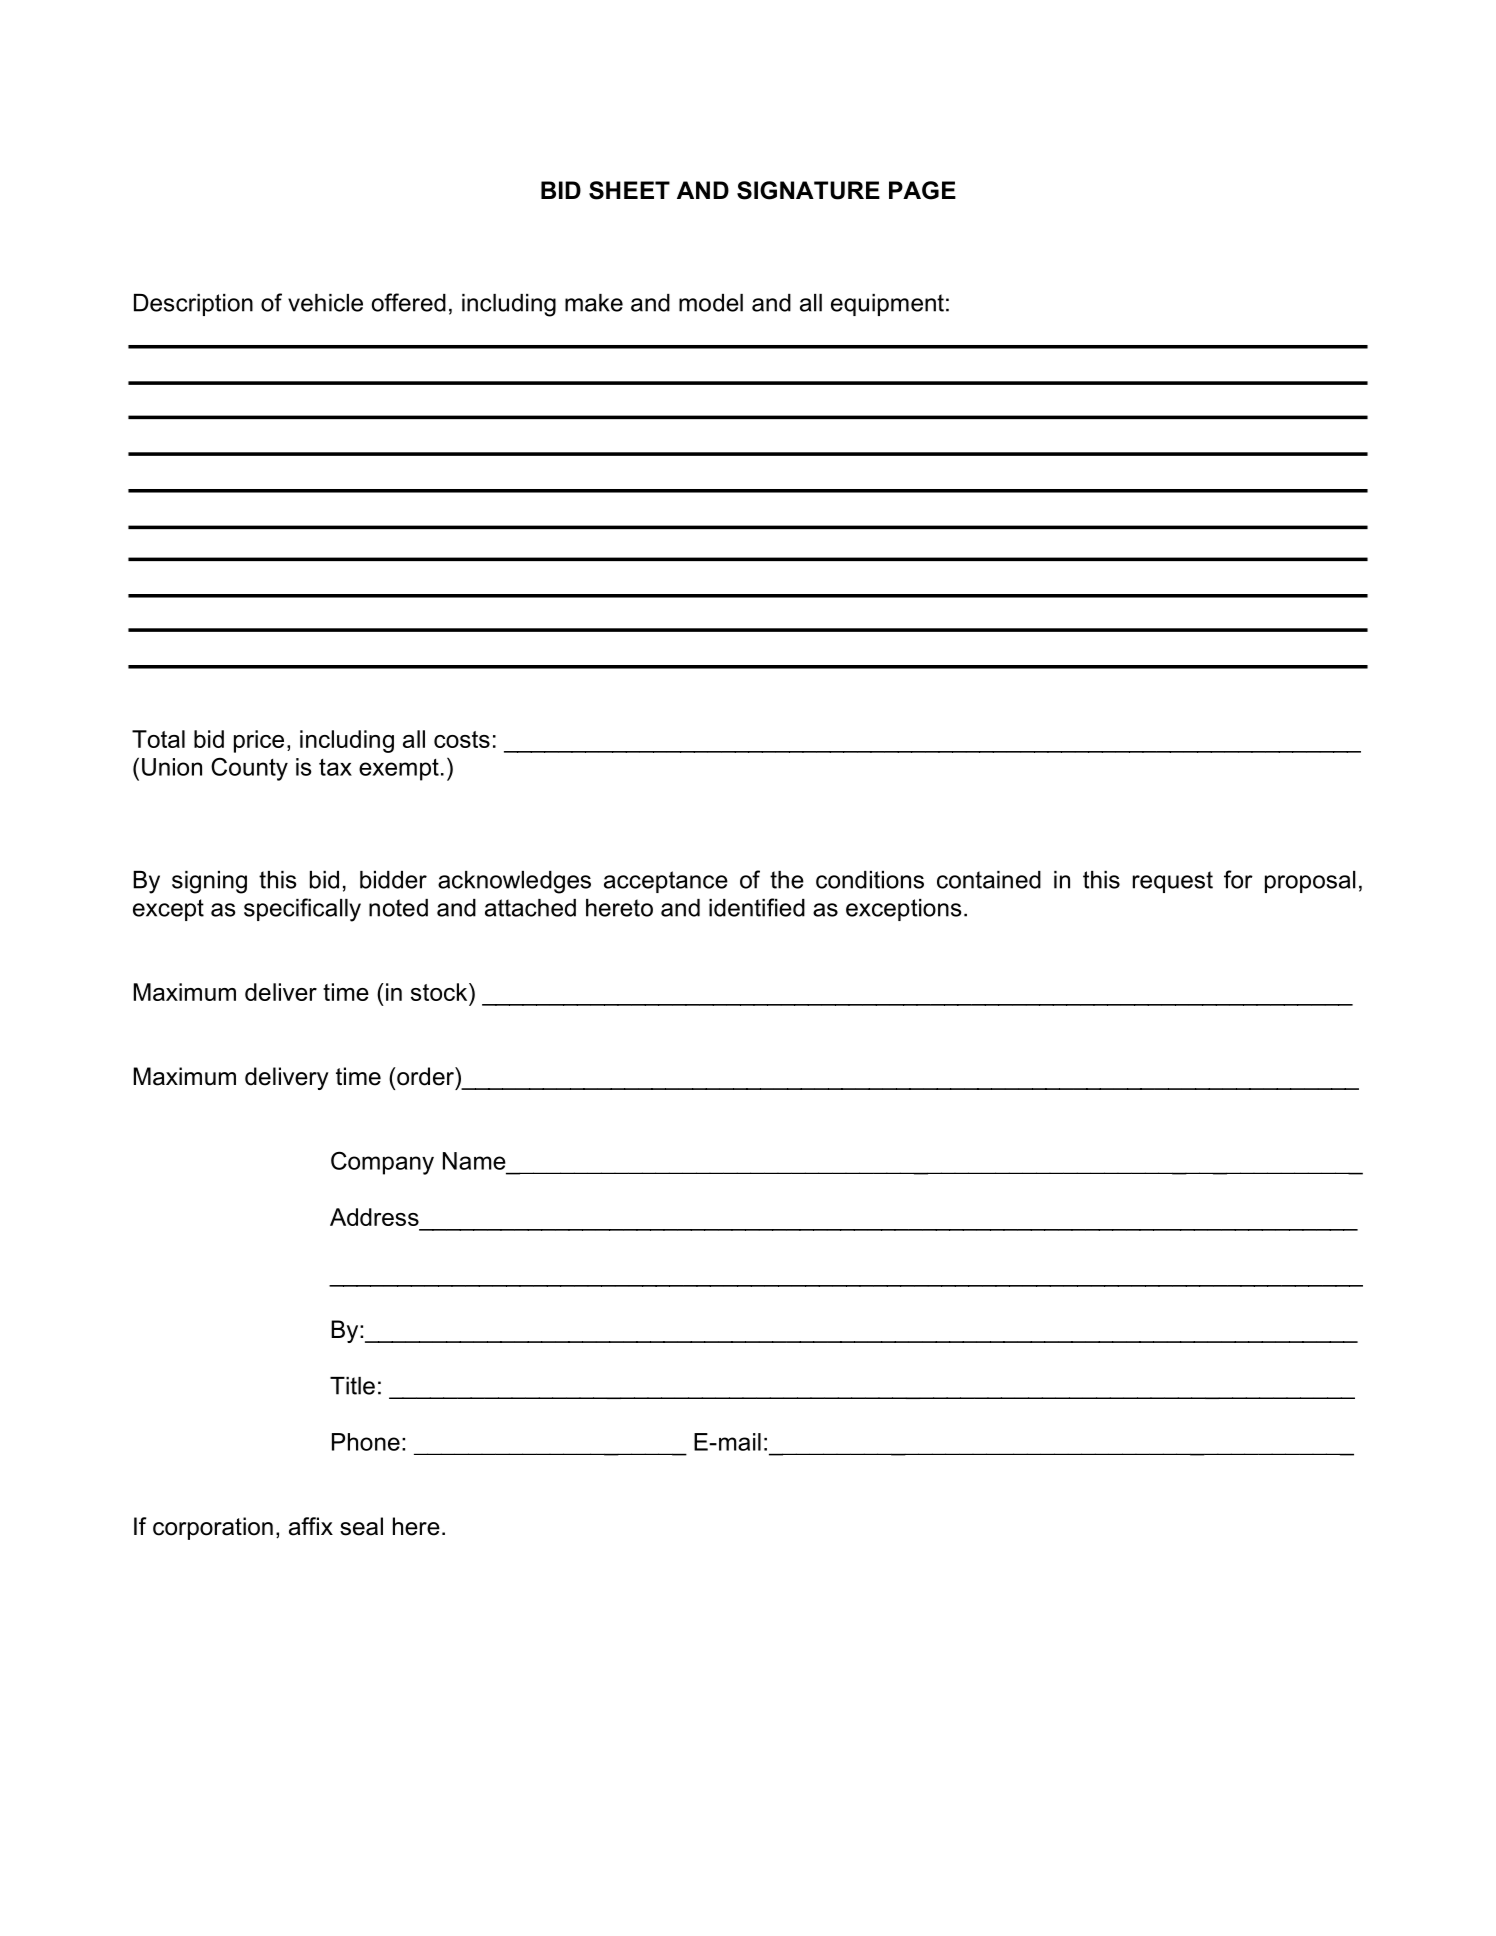 Image resolution: width=1496 pixels, height=1936 pixels. What do you see at coordinates (1238, 879) in the screenshot?
I see `for` at bounding box center [1238, 879].
